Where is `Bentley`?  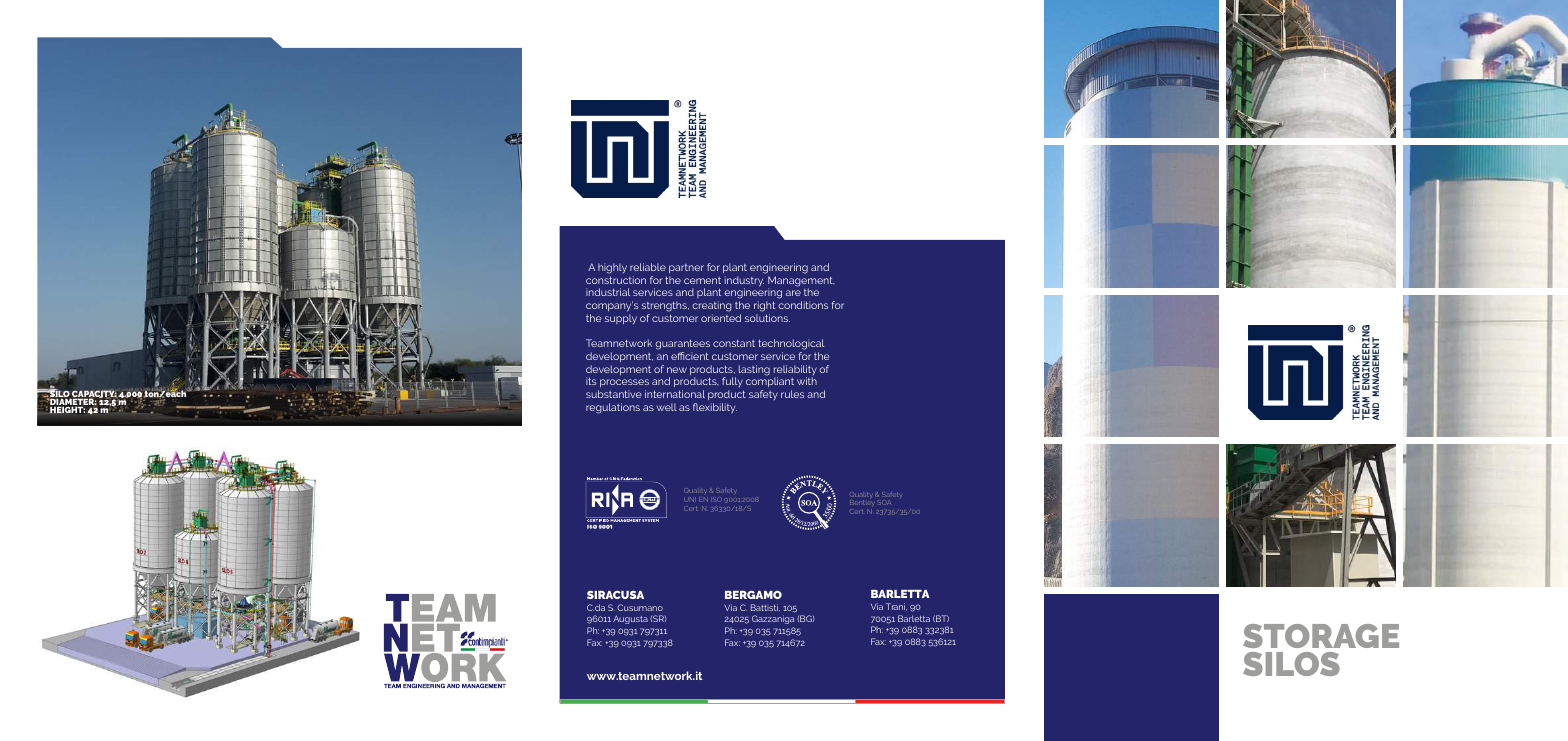
Bentley is located at coordinates (862, 505).
